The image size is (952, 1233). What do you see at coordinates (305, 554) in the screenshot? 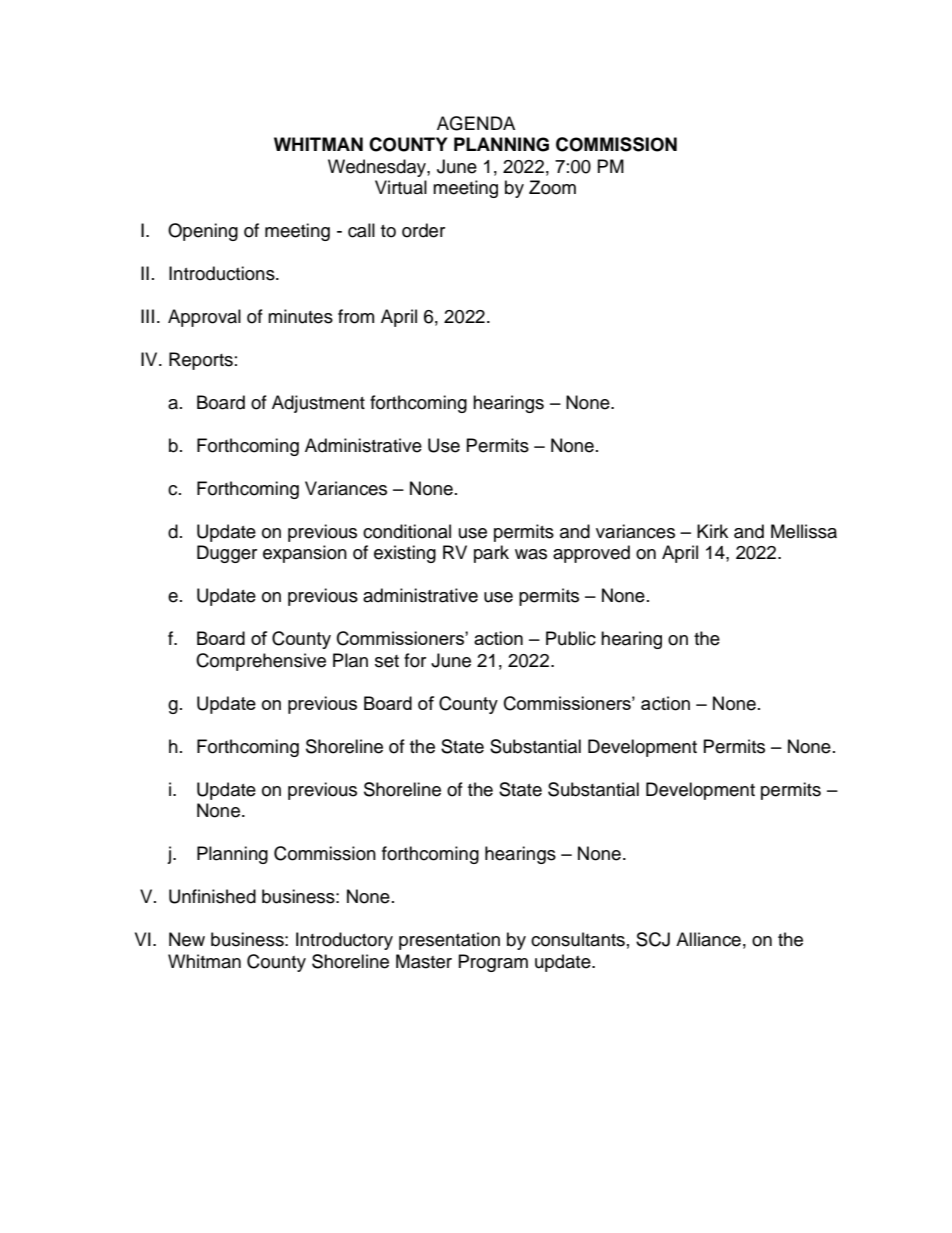
I see `expansion` at bounding box center [305, 554].
